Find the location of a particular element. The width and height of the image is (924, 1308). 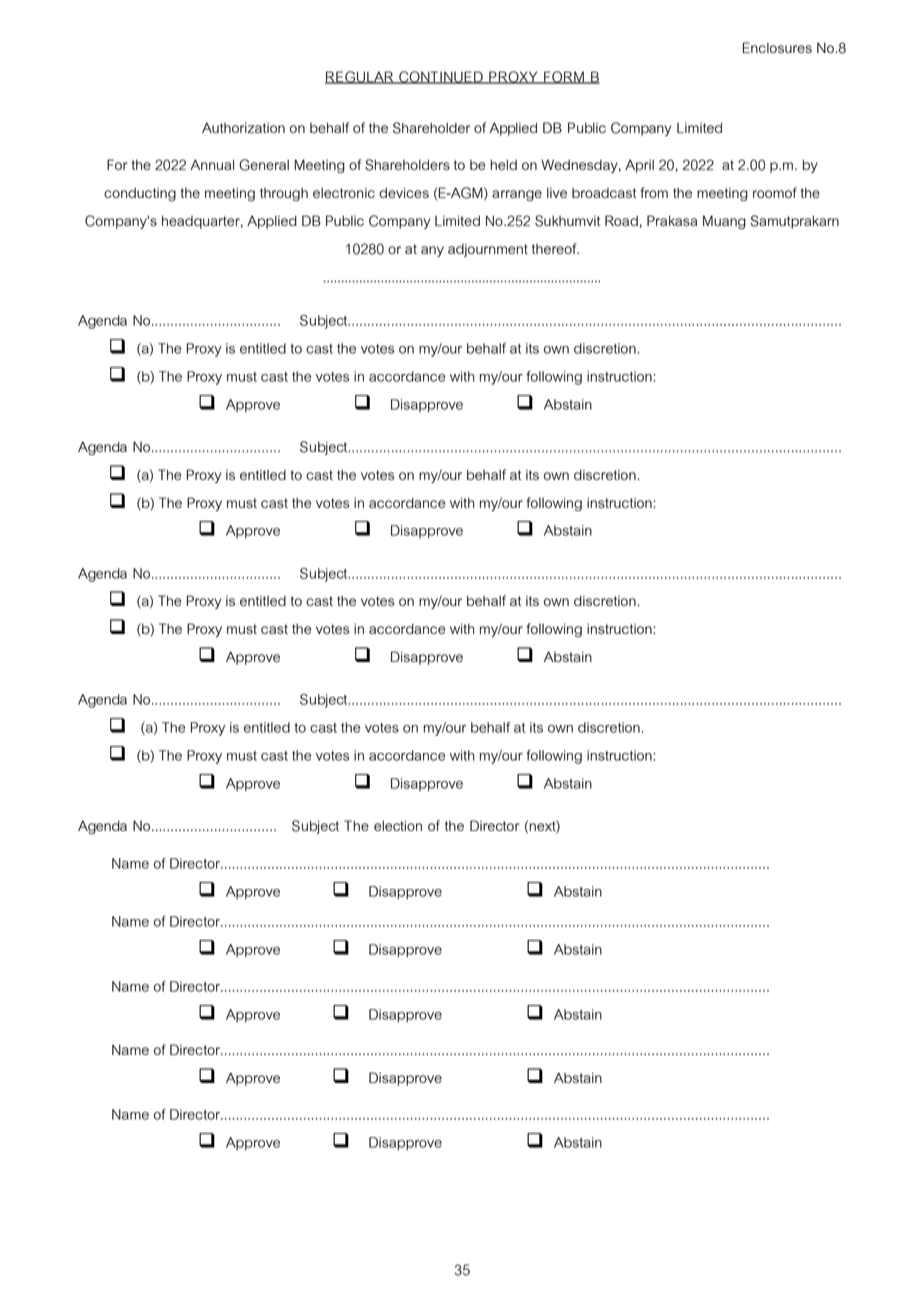

conducting is located at coordinates (140, 194).
